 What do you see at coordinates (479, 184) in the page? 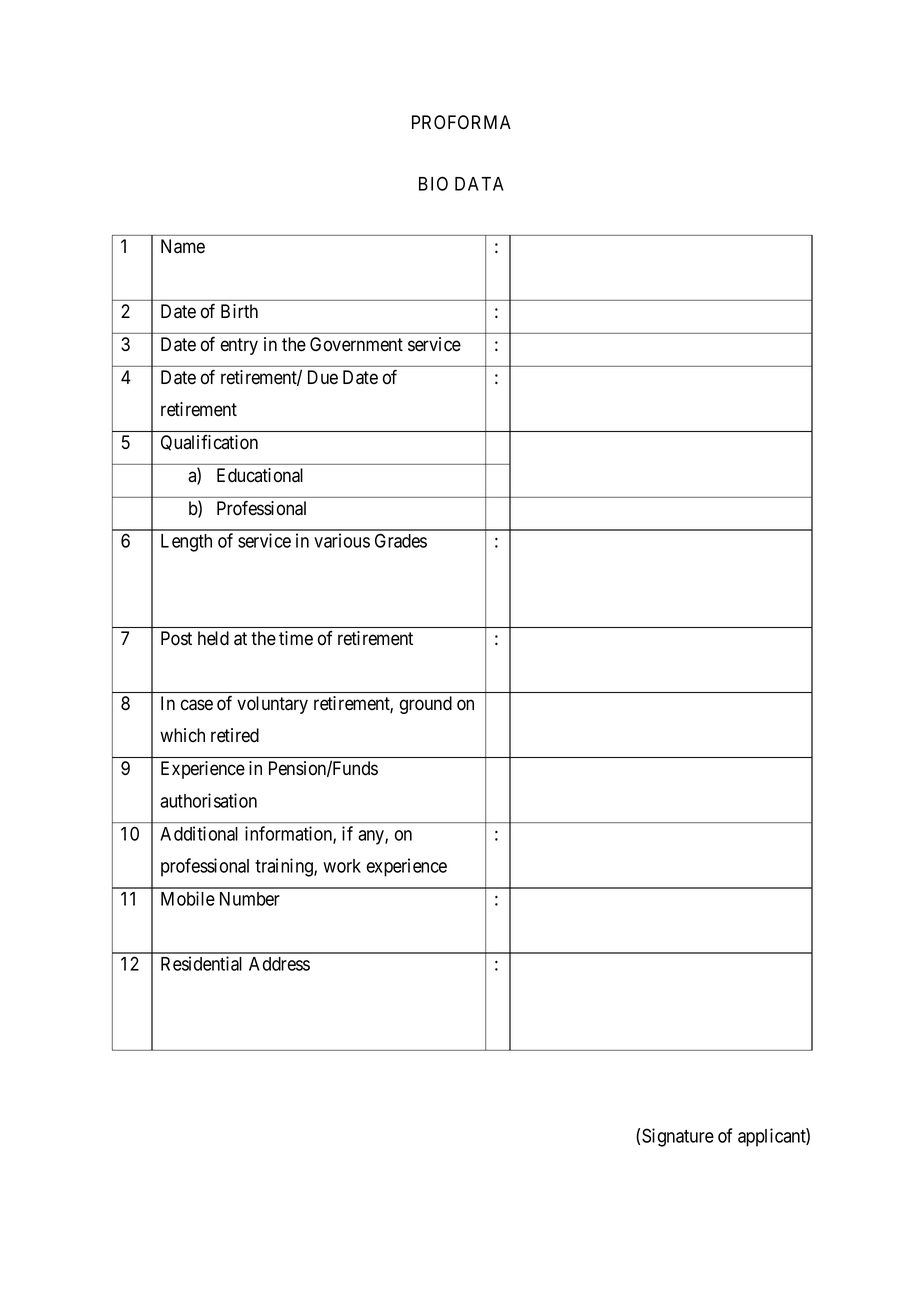
I see `DATA` at bounding box center [479, 184].
